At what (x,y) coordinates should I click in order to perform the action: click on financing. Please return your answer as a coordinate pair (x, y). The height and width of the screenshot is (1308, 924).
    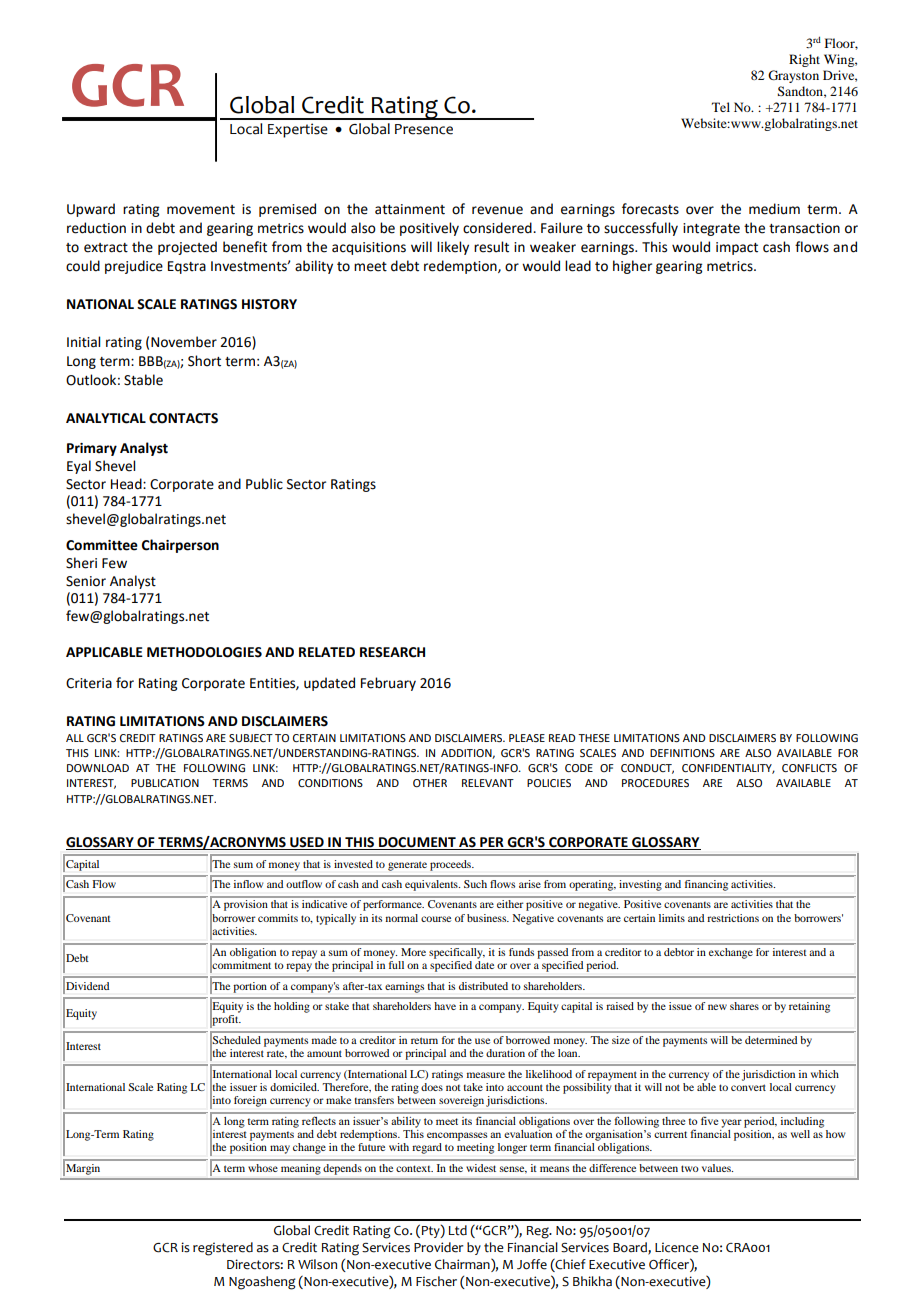
    Looking at the image, I should click on (706, 885).
